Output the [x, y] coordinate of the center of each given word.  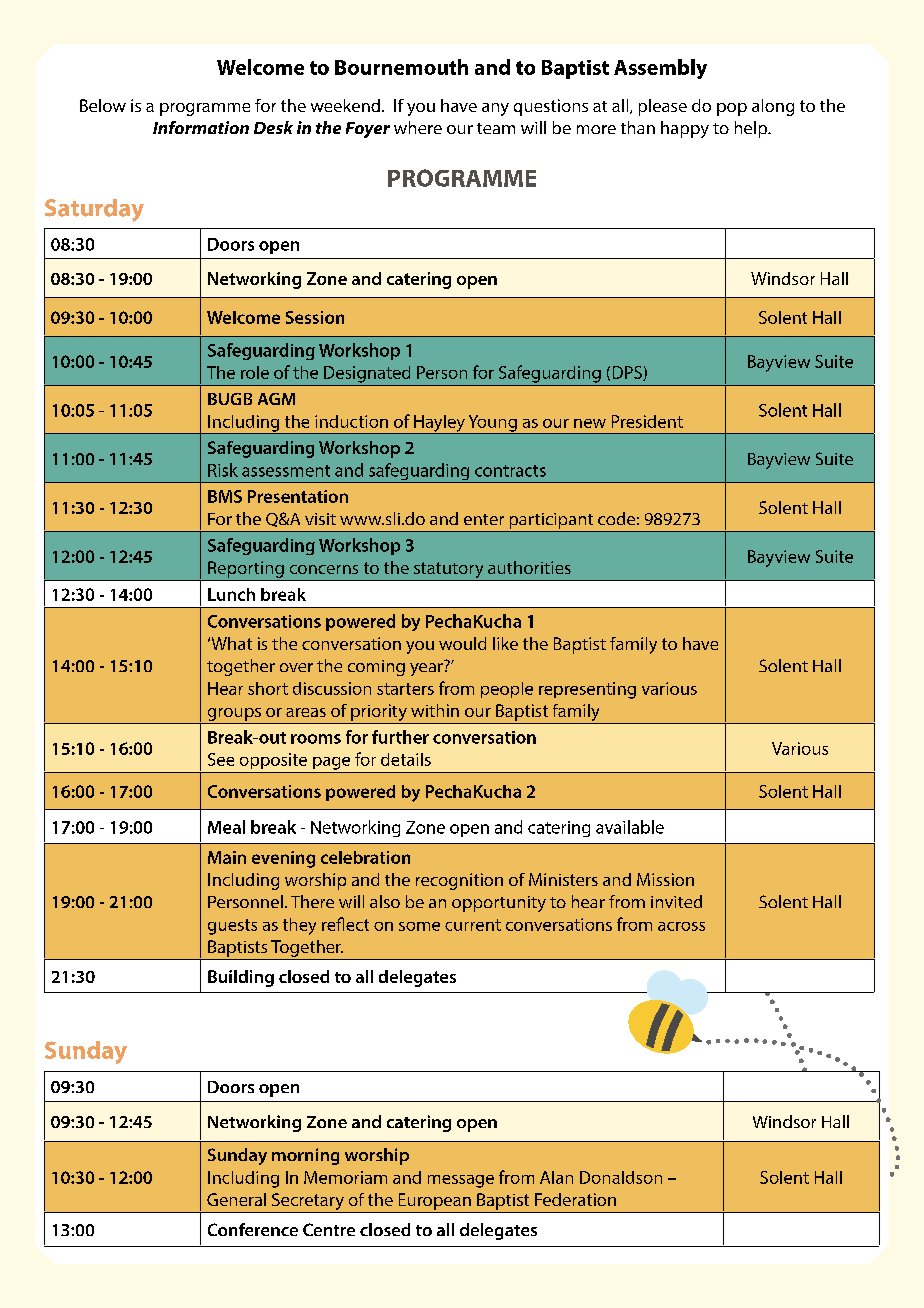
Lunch [231, 594]
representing [587, 690]
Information [201, 127]
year [426, 669]
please [663, 107]
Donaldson [621, 1177]
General [236, 1199]
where [418, 127]
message [461, 1181]
